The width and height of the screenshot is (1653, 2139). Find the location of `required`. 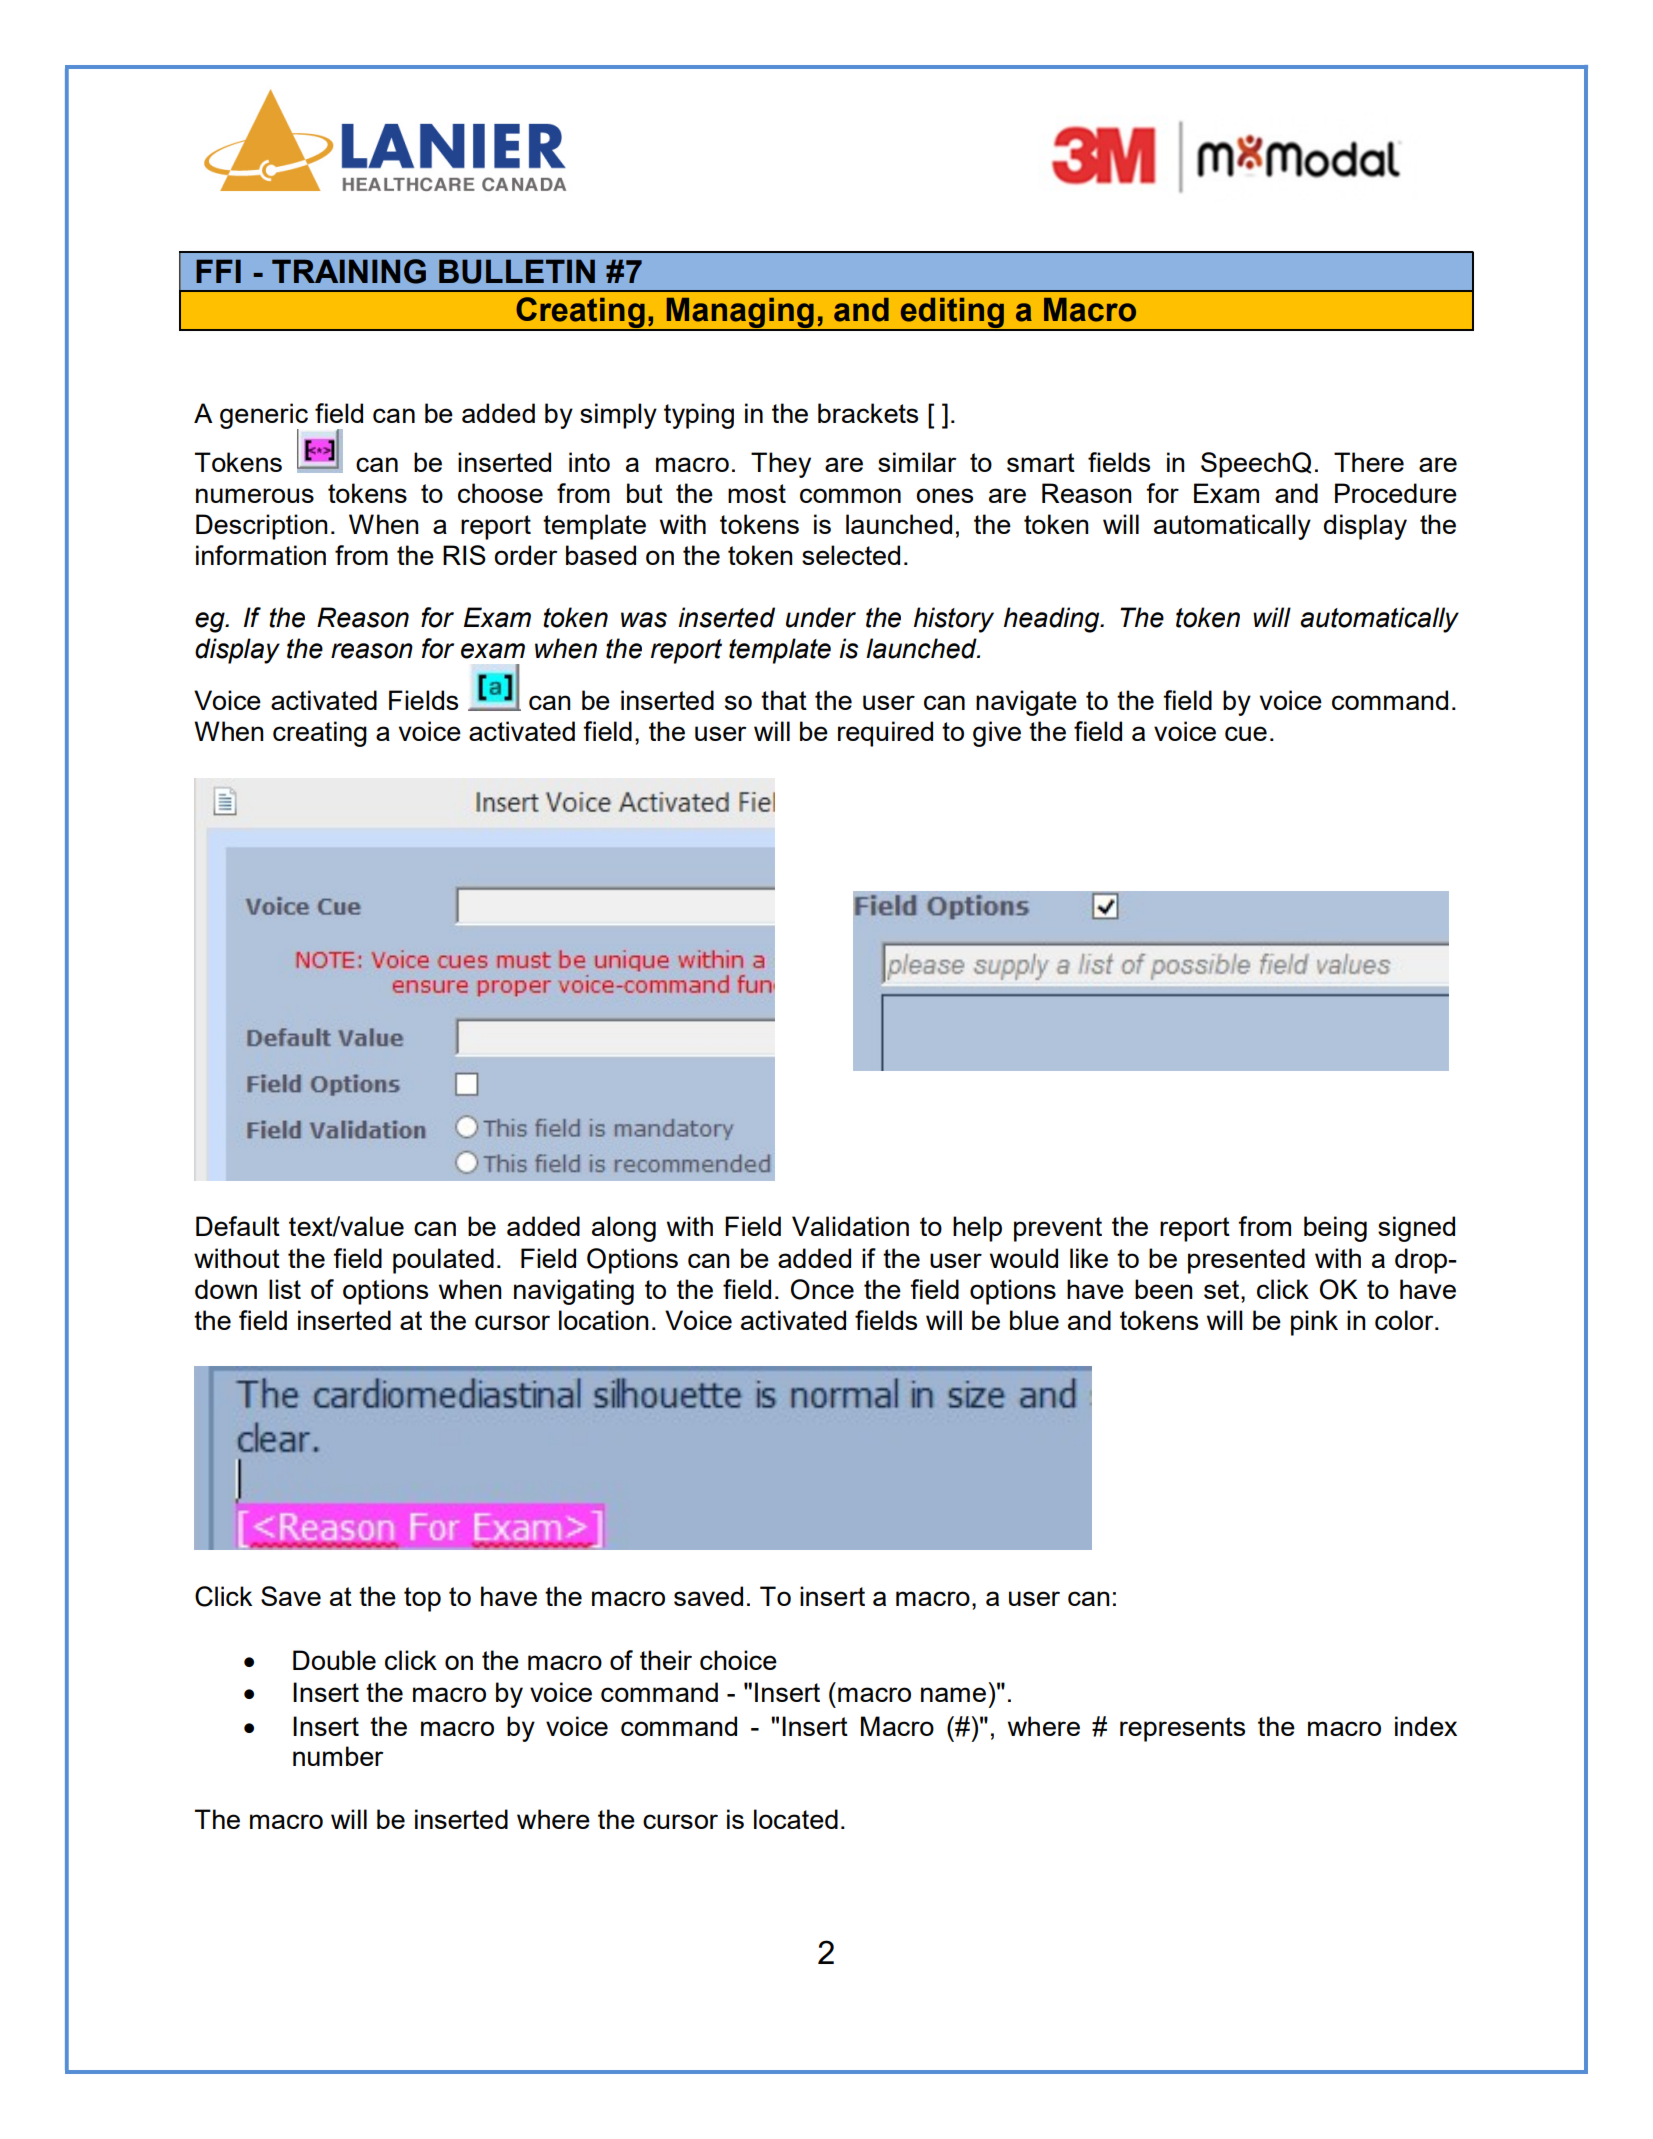

required is located at coordinates (885, 734).
